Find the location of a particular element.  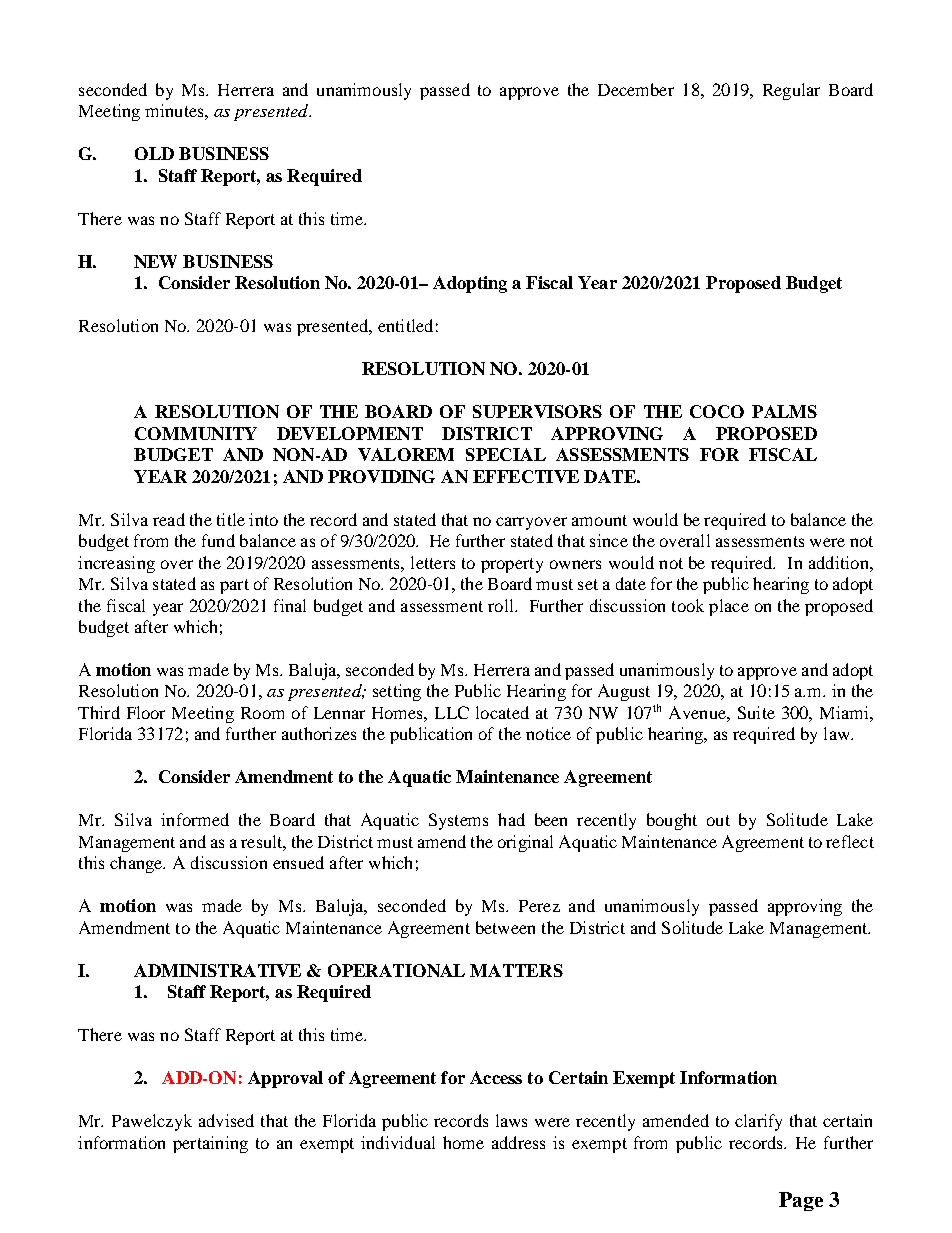

December is located at coordinates (636, 89).
